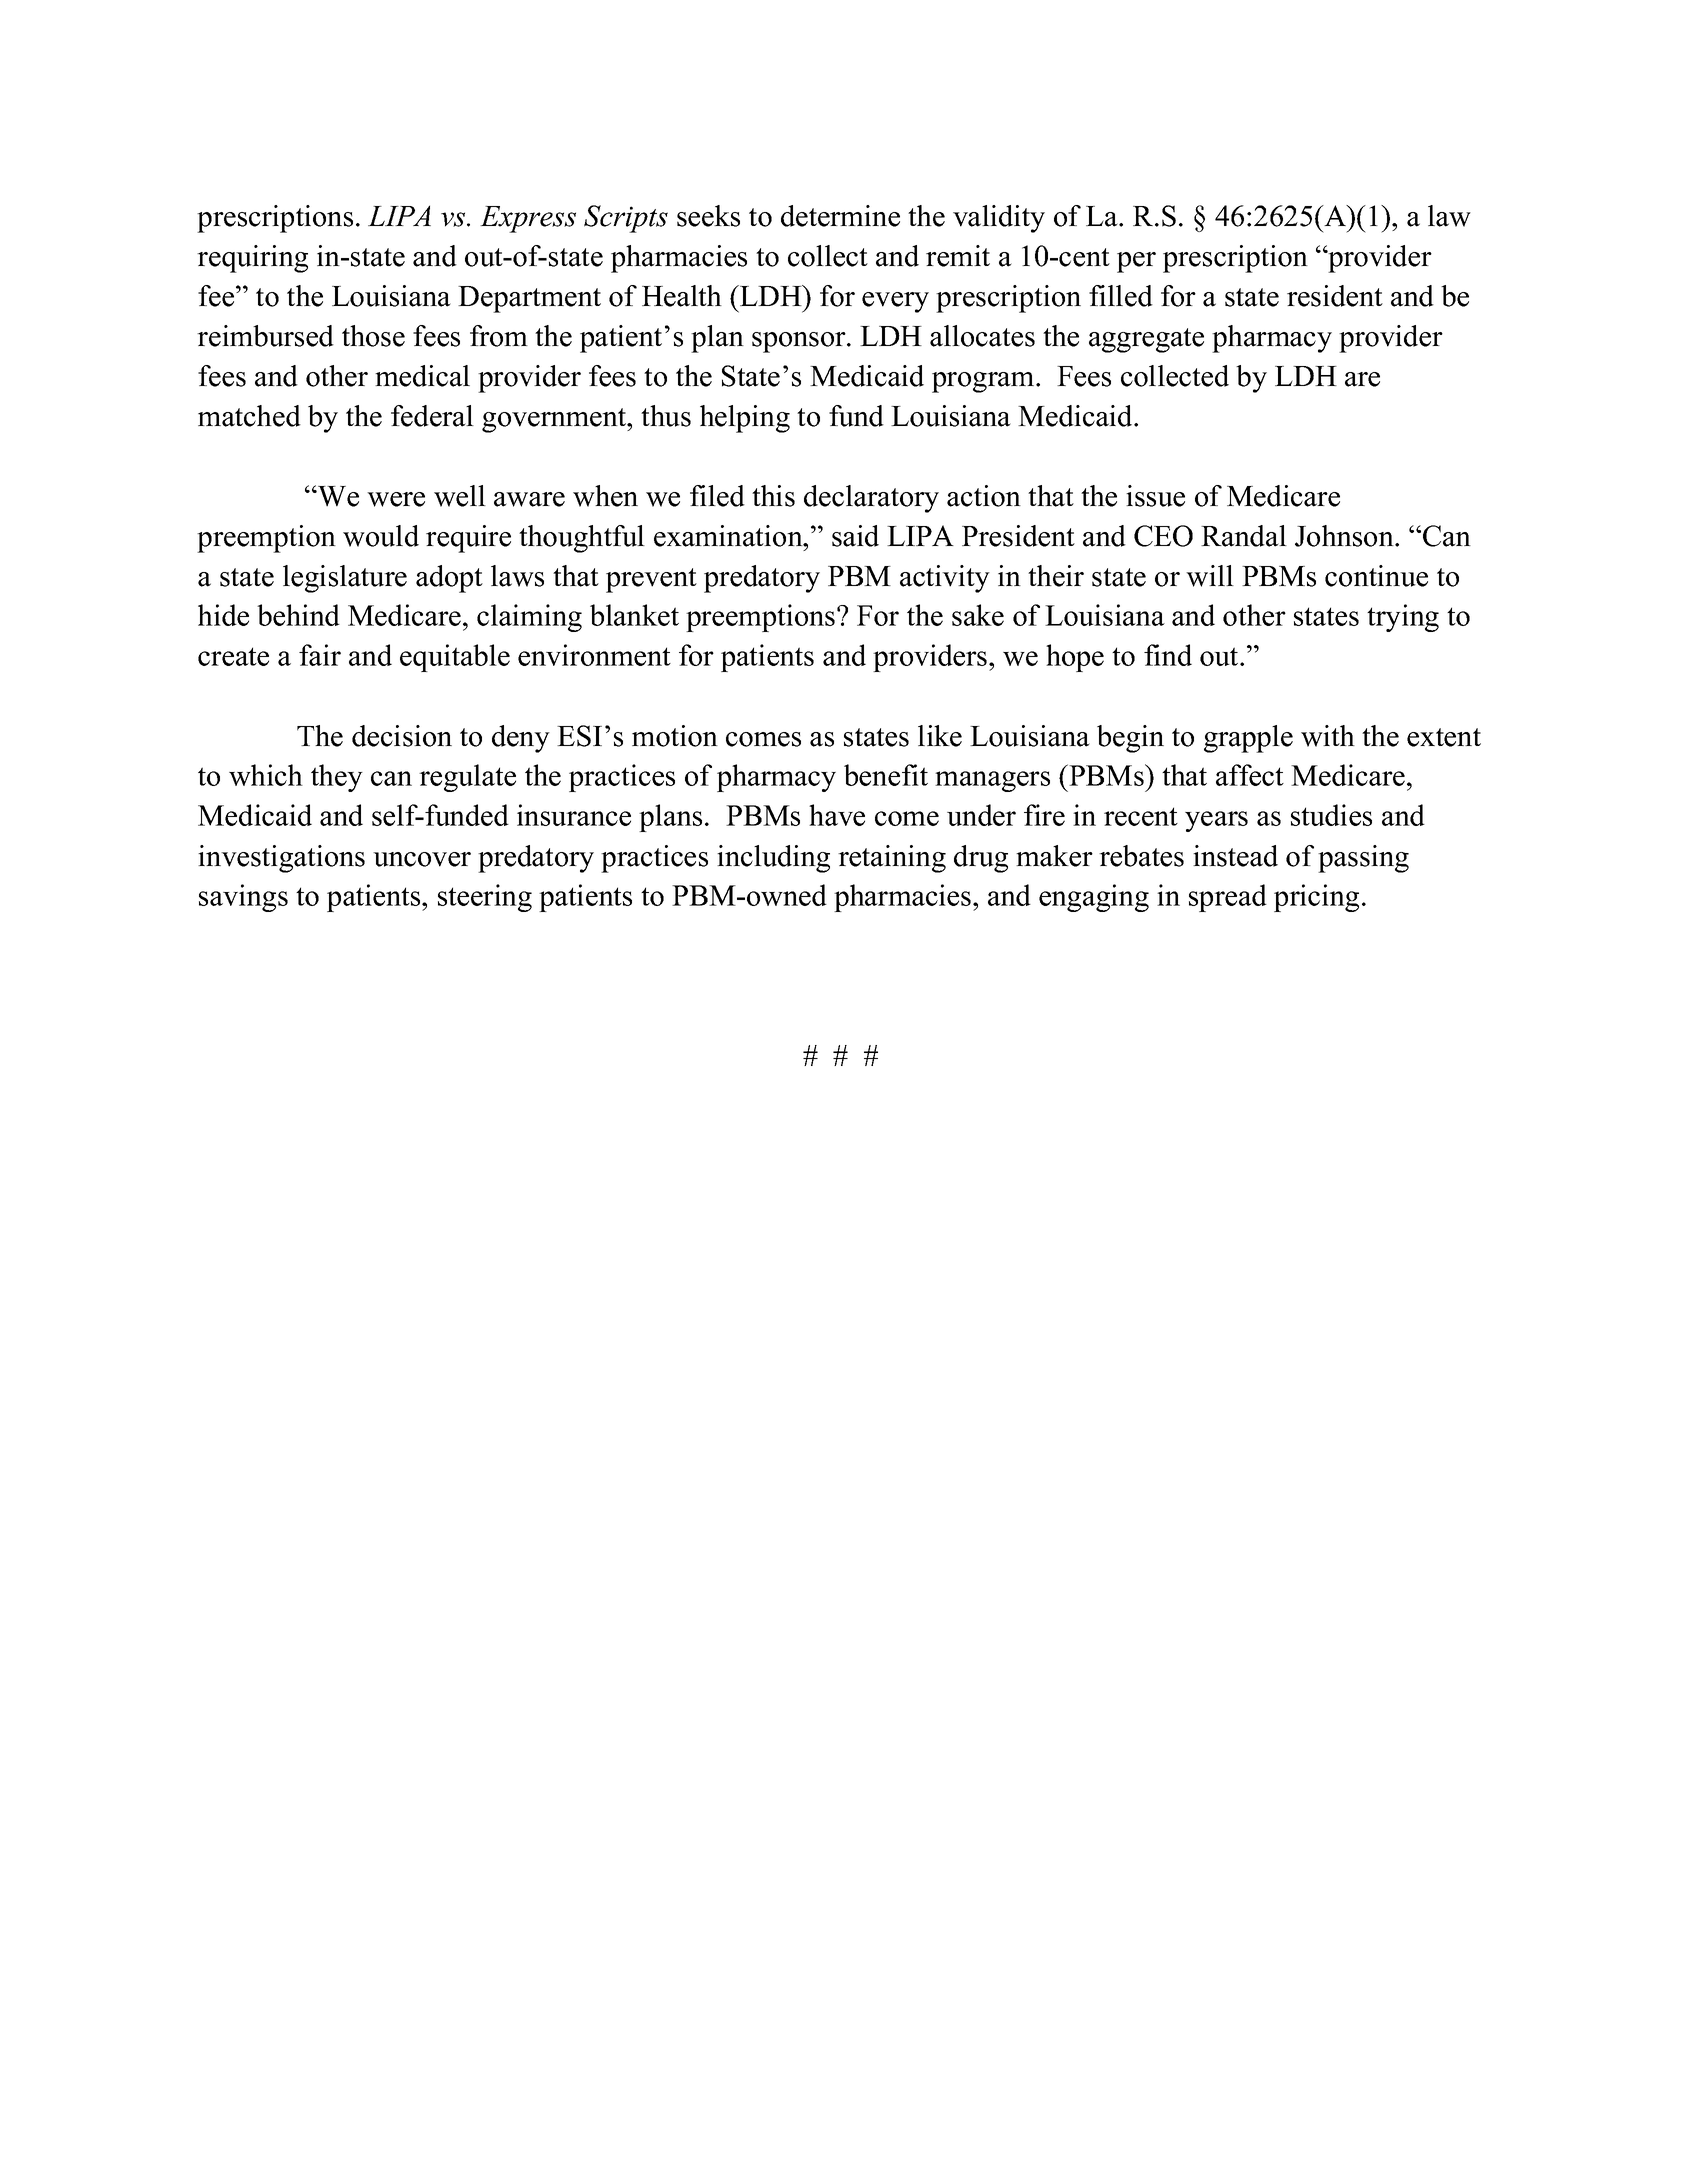 Image resolution: width=1682 pixels, height=2177 pixels. What do you see at coordinates (1316, 898) in the screenshot?
I see `pricing` at bounding box center [1316, 898].
